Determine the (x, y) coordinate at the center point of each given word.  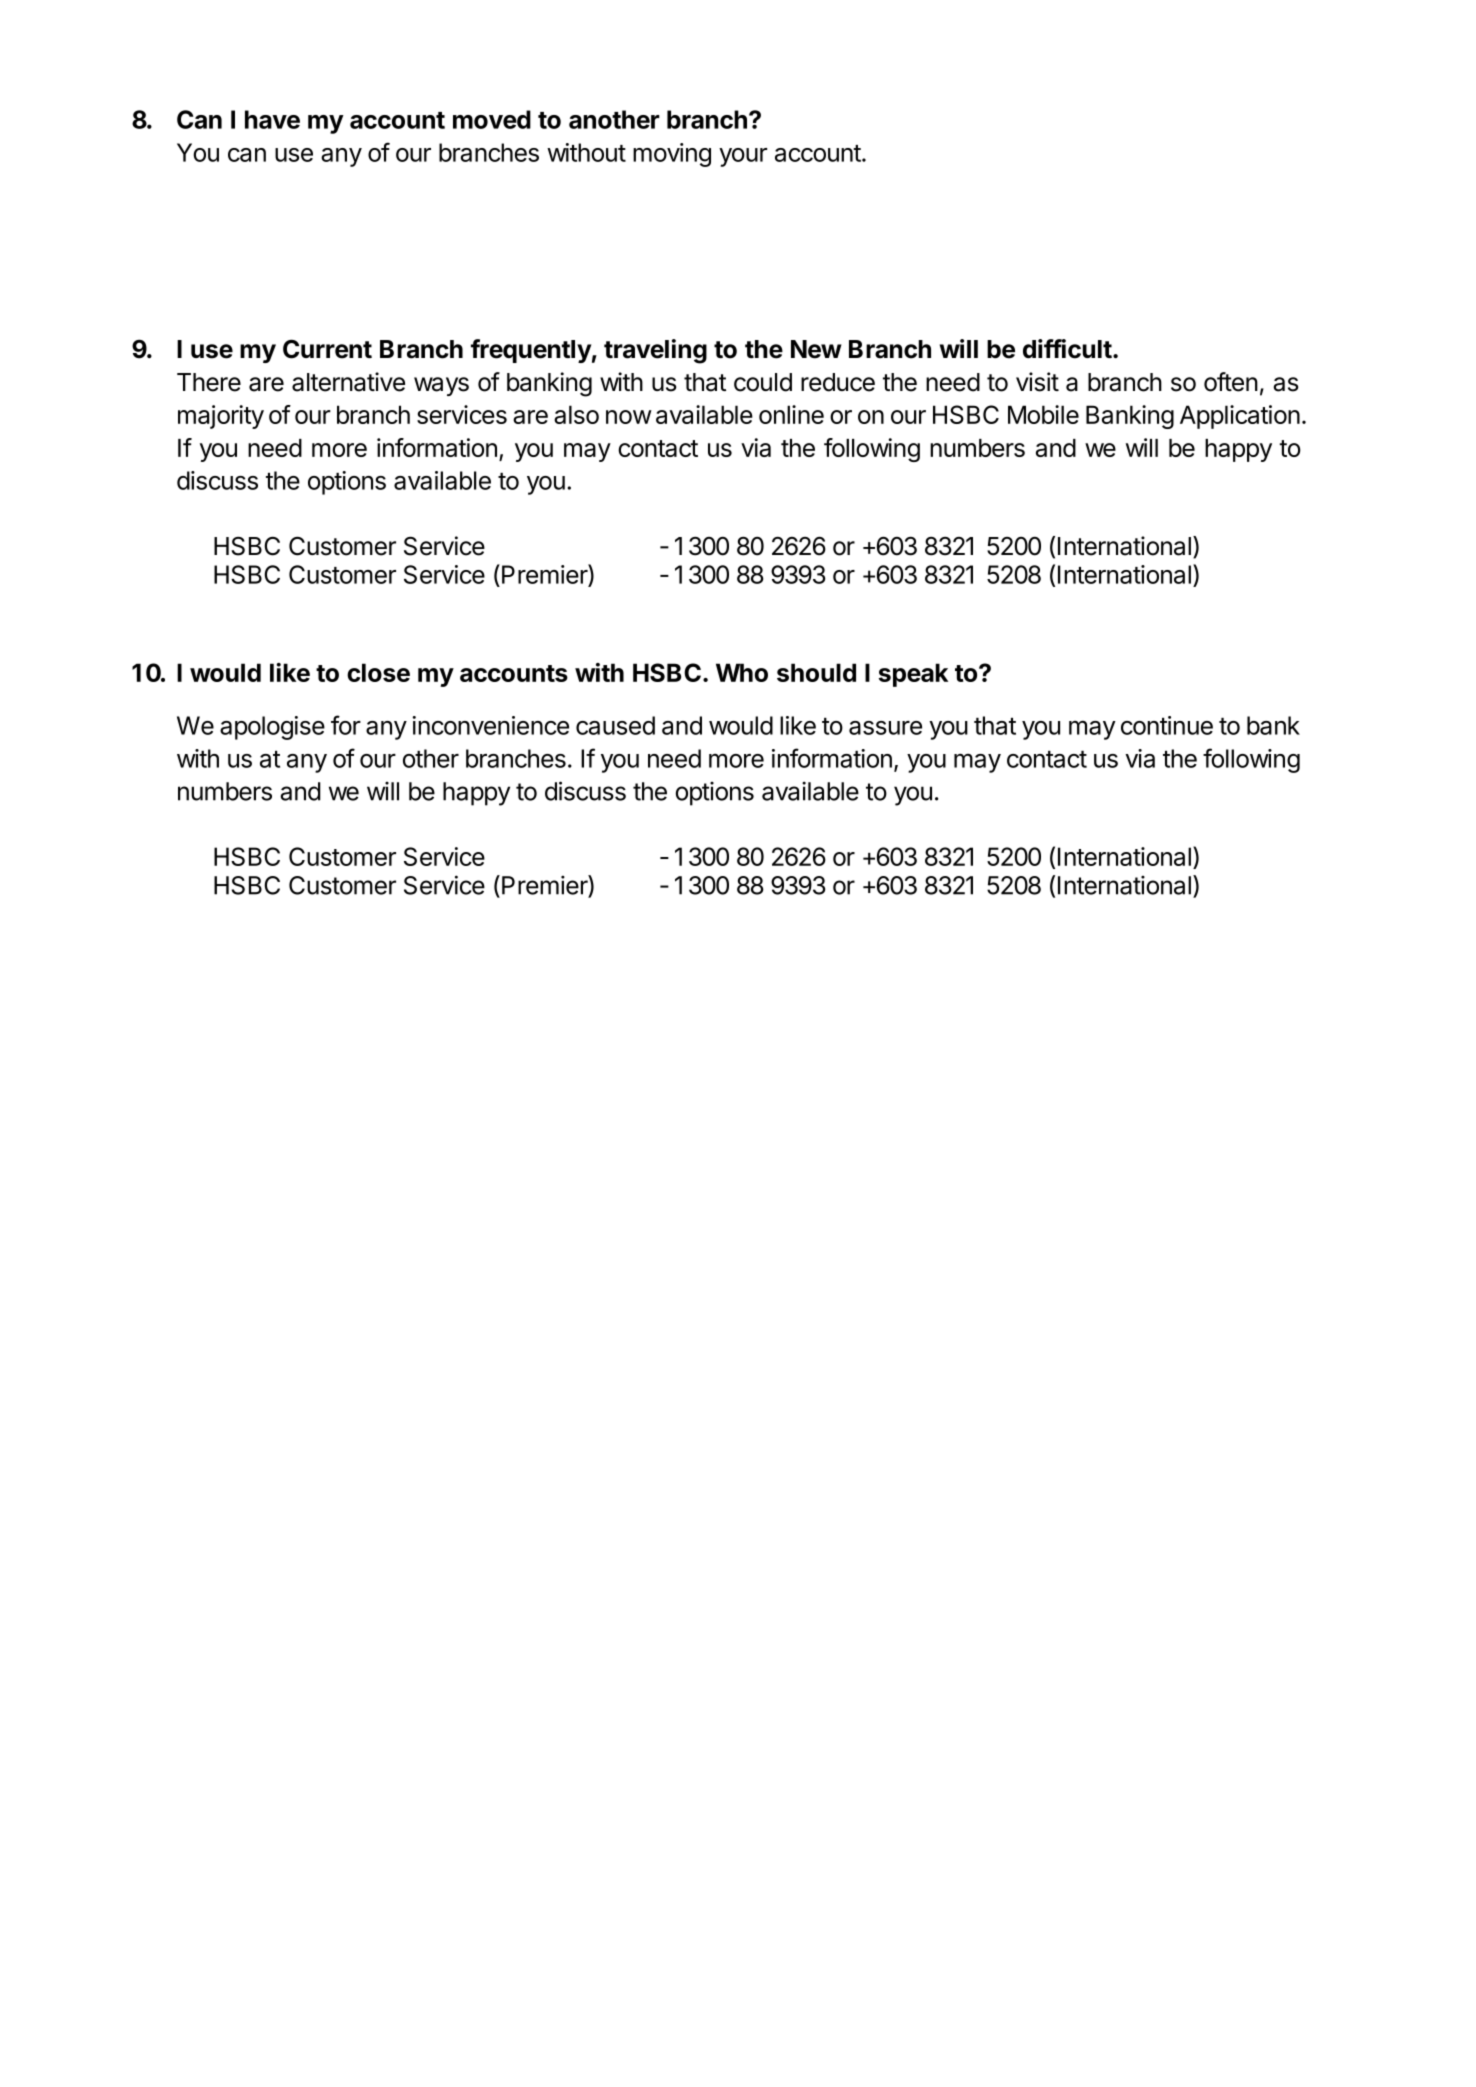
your (743, 157)
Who (742, 672)
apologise (272, 728)
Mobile (1043, 414)
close (378, 672)
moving (672, 155)
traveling (655, 351)
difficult (1067, 349)
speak (913, 675)
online (791, 414)
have (272, 119)
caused (615, 725)
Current (327, 349)
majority (221, 417)
